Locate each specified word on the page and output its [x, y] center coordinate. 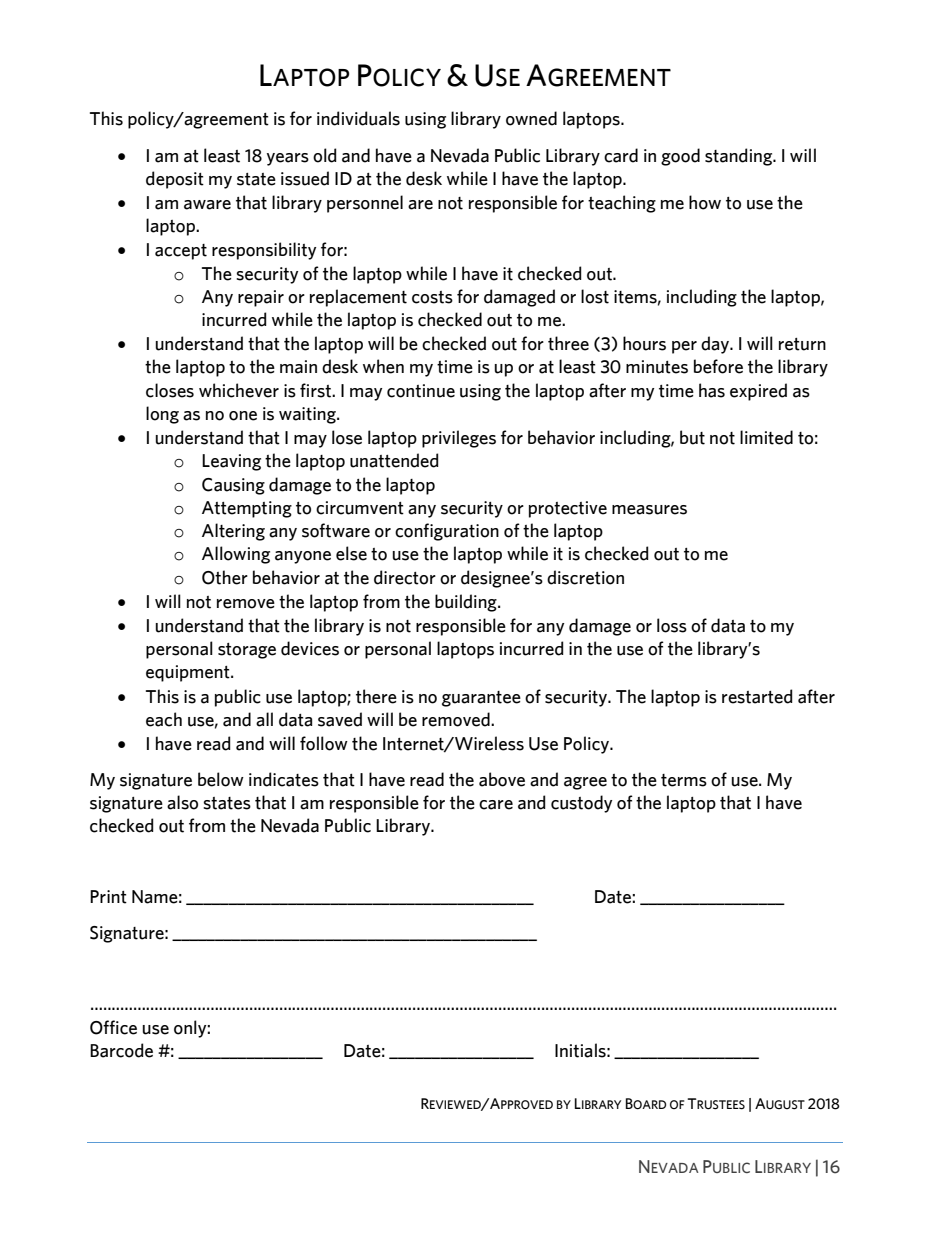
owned [531, 118]
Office [113, 1027]
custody [581, 804]
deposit [175, 180]
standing [740, 157]
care [496, 805]
